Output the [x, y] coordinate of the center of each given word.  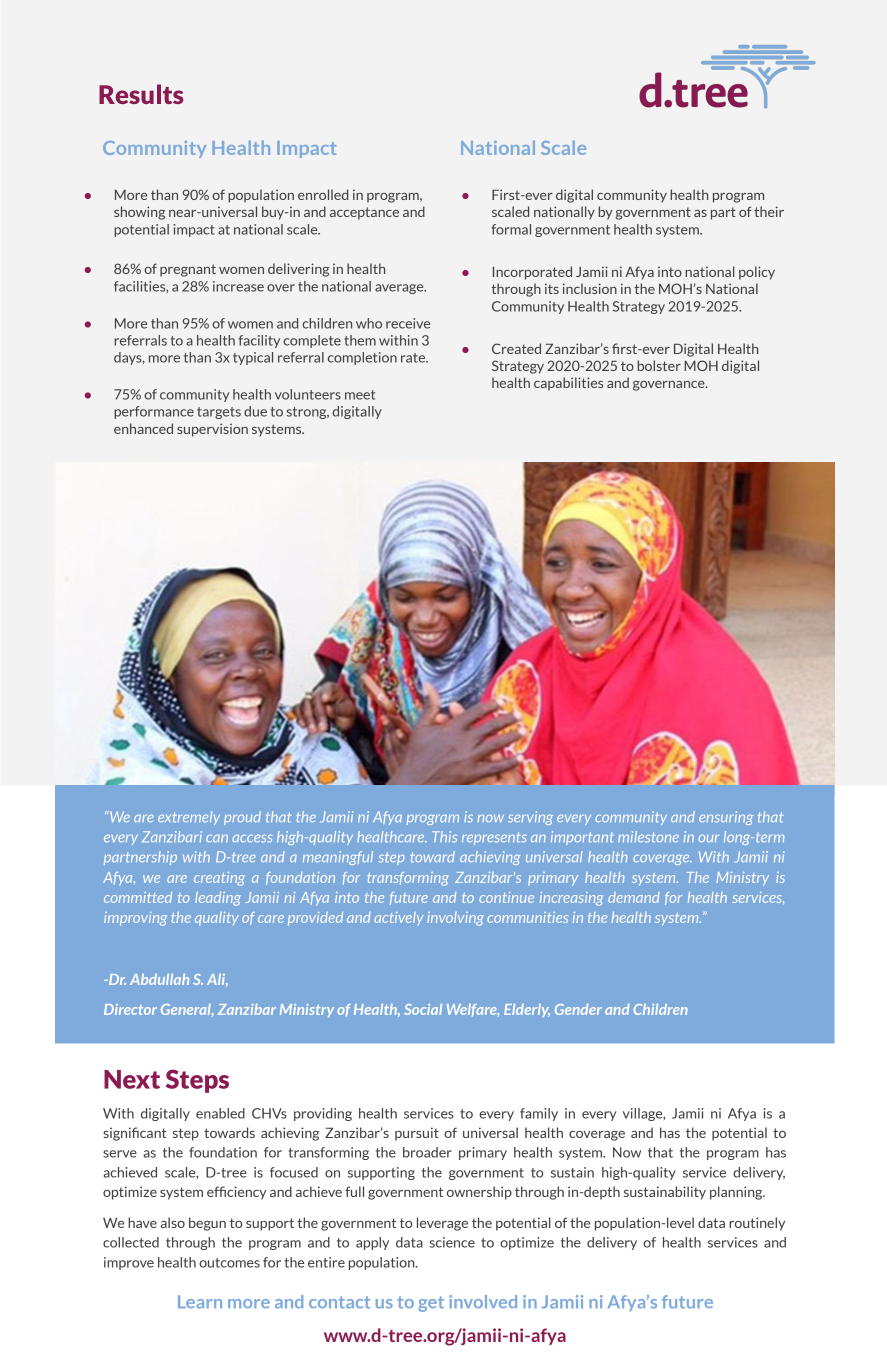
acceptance [364, 213]
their [769, 211]
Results [141, 94]
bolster [659, 365]
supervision [212, 430]
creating [219, 879]
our [709, 838]
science [452, 1242]
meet [360, 395]
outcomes [229, 1263]
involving [455, 919]
